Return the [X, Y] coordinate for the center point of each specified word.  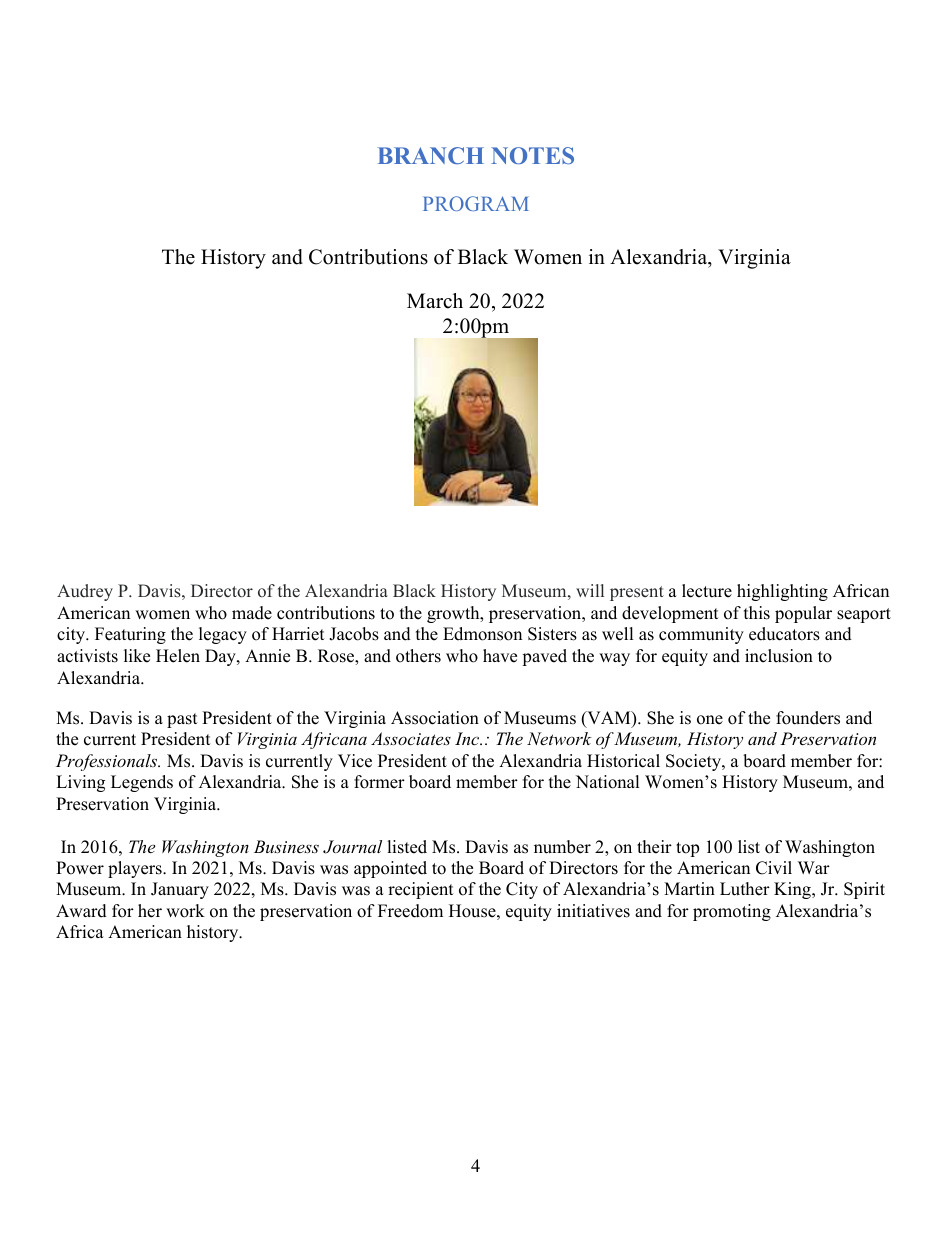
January [180, 890]
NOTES [532, 155]
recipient [421, 890]
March [435, 301]
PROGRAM [476, 203]
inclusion [779, 656]
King [793, 890]
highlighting [782, 592]
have [500, 656]
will [590, 590]
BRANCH [431, 155]
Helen [178, 656]
